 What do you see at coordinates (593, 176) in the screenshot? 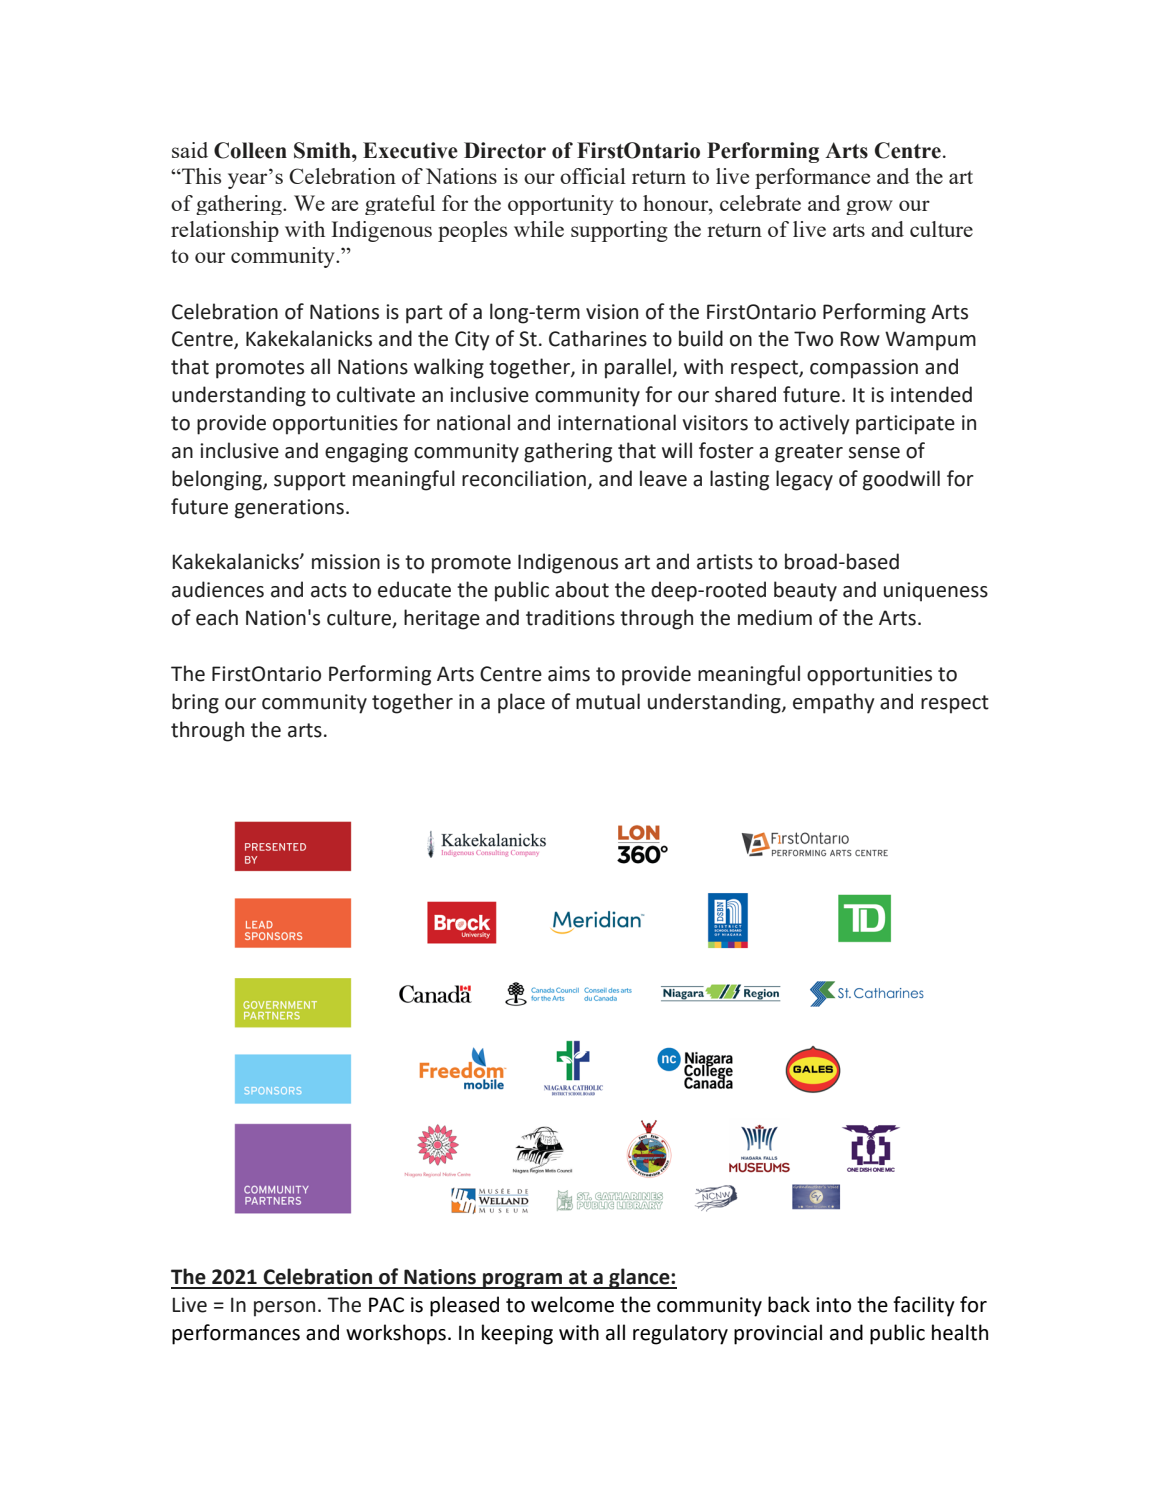
I see `official` at bounding box center [593, 176].
